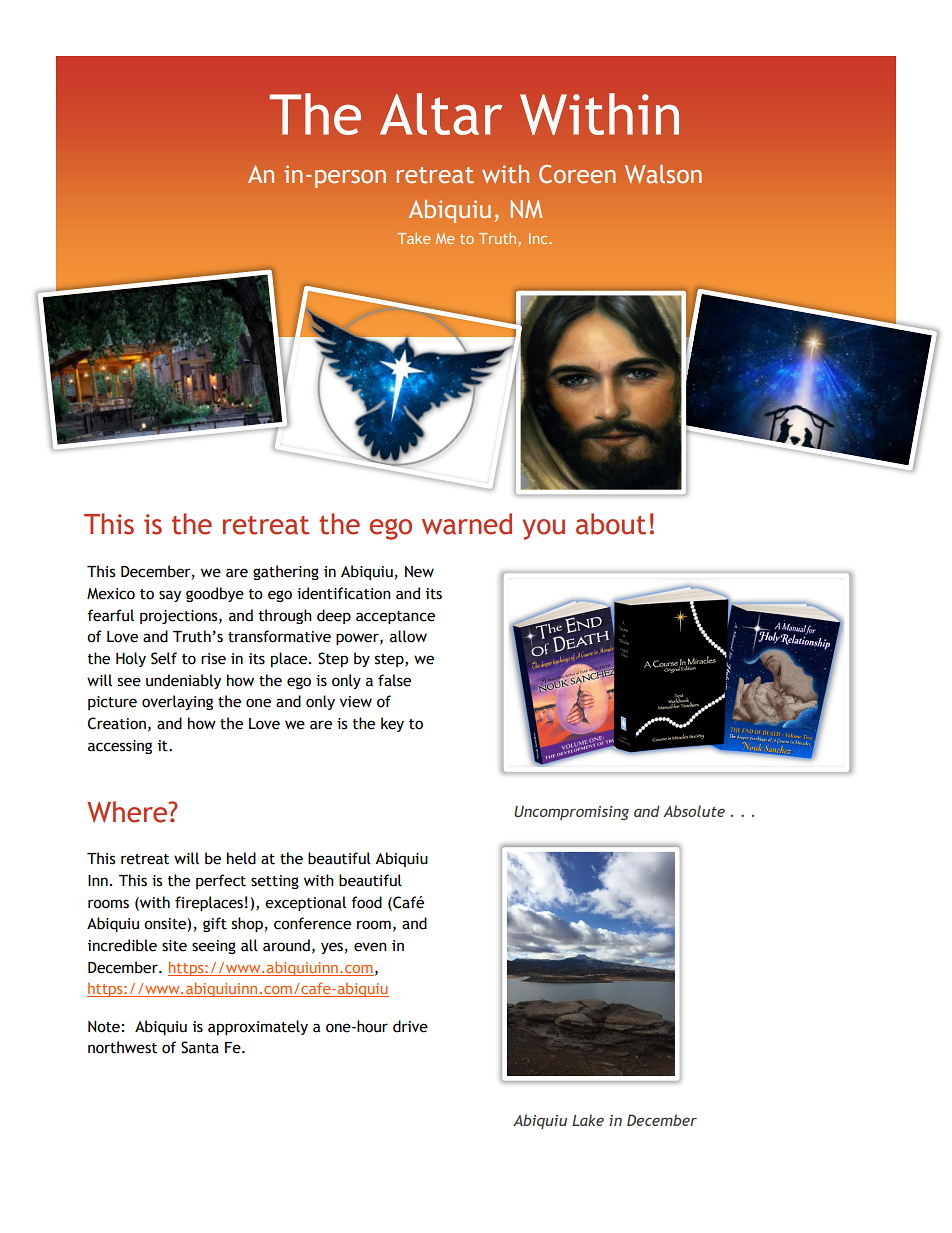  Describe the element at coordinates (120, 747) in the screenshot. I see `accessing` at that location.
